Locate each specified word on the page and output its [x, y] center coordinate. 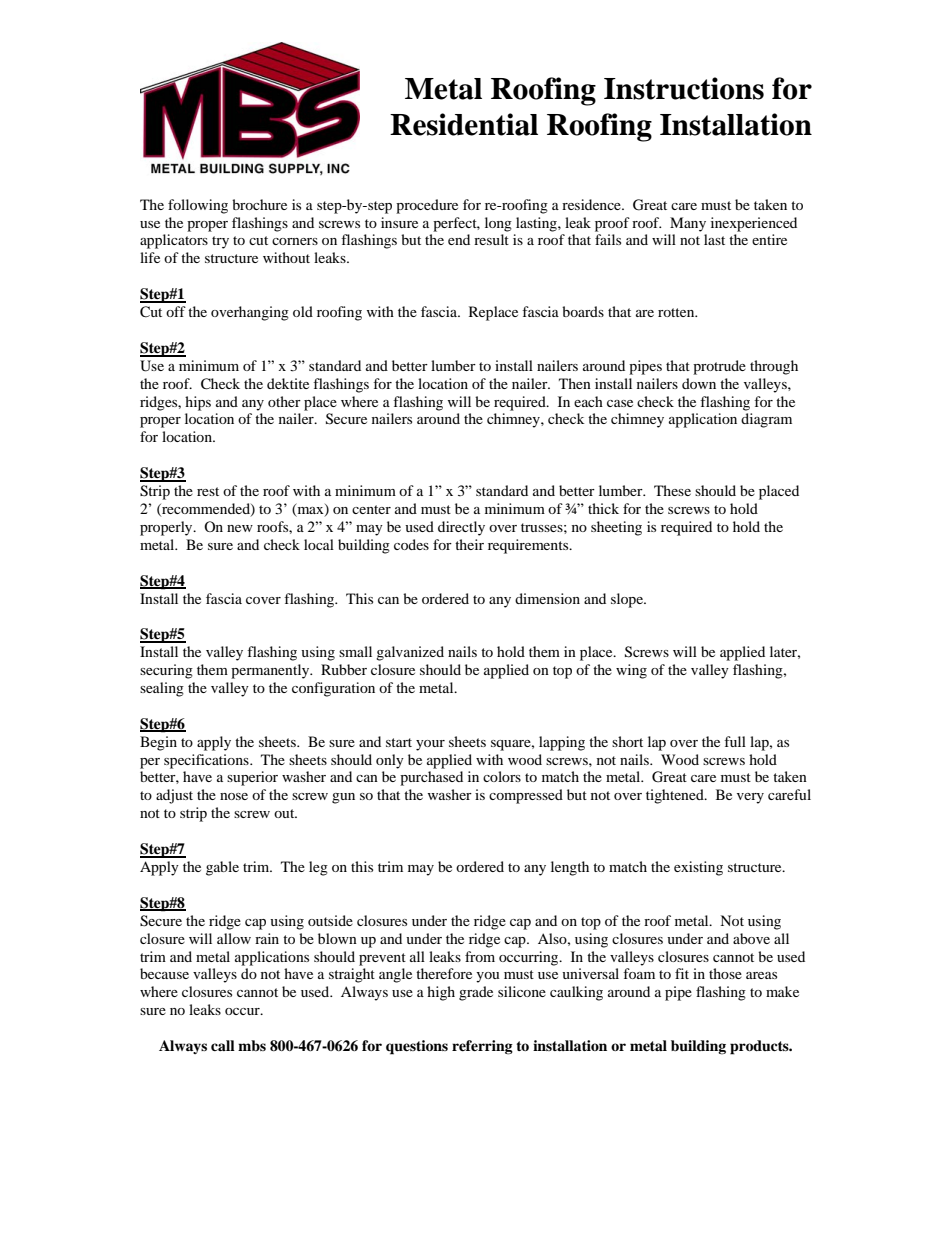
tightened [676, 796]
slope [628, 600]
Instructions [684, 88]
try [220, 242]
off [176, 311]
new [240, 528]
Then [575, 383]
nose [234, 796]
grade [476, 993]
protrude [719, 367]
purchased [431, 778]
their [469, 544]
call [223, 1045]
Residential [464, 124]
